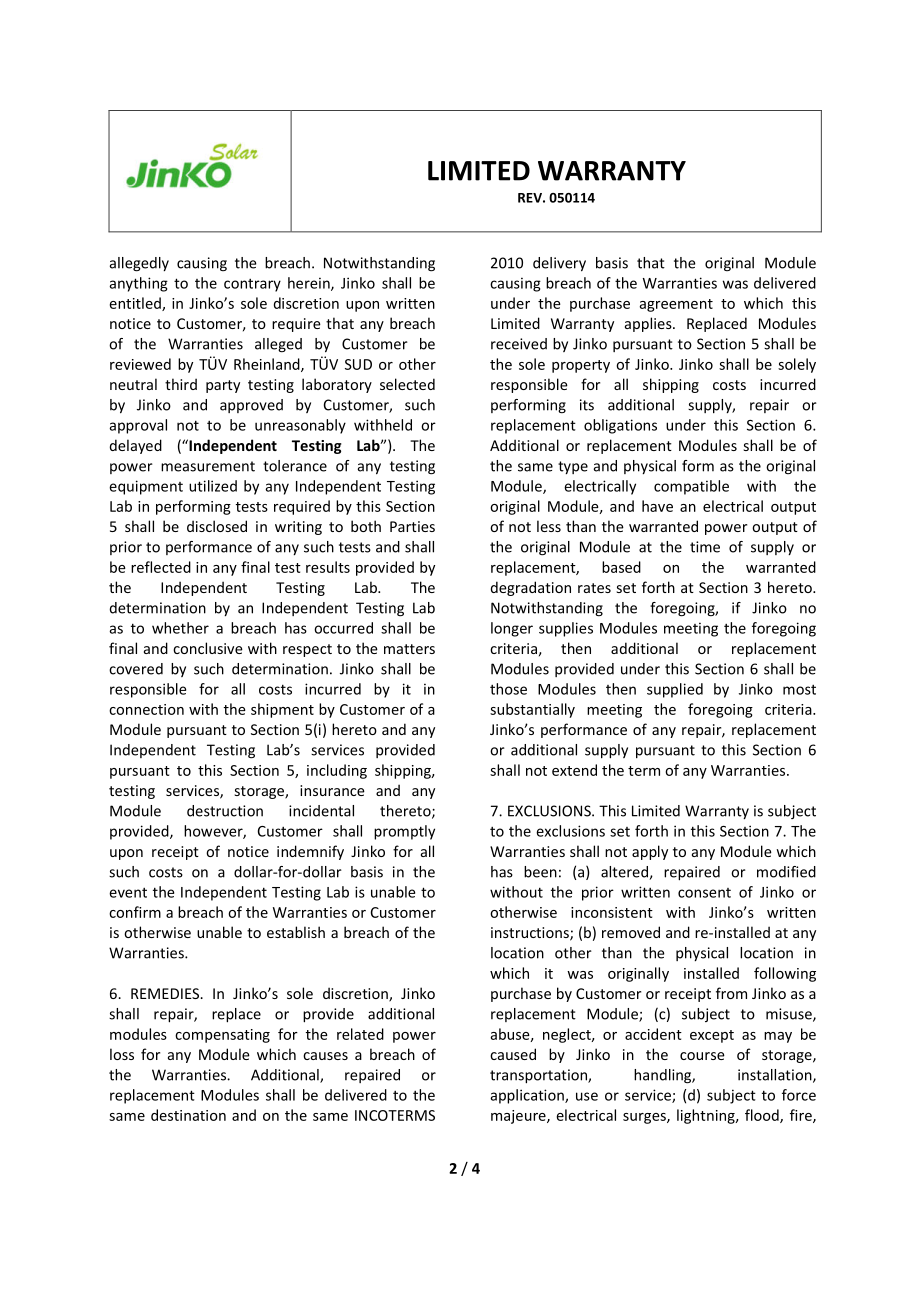 The height and width of the screenshot is (1308, 924). What do you see at coordinates (676, 305) in the screenshot?
I see `agreement` at bounding box center [676, 305].
